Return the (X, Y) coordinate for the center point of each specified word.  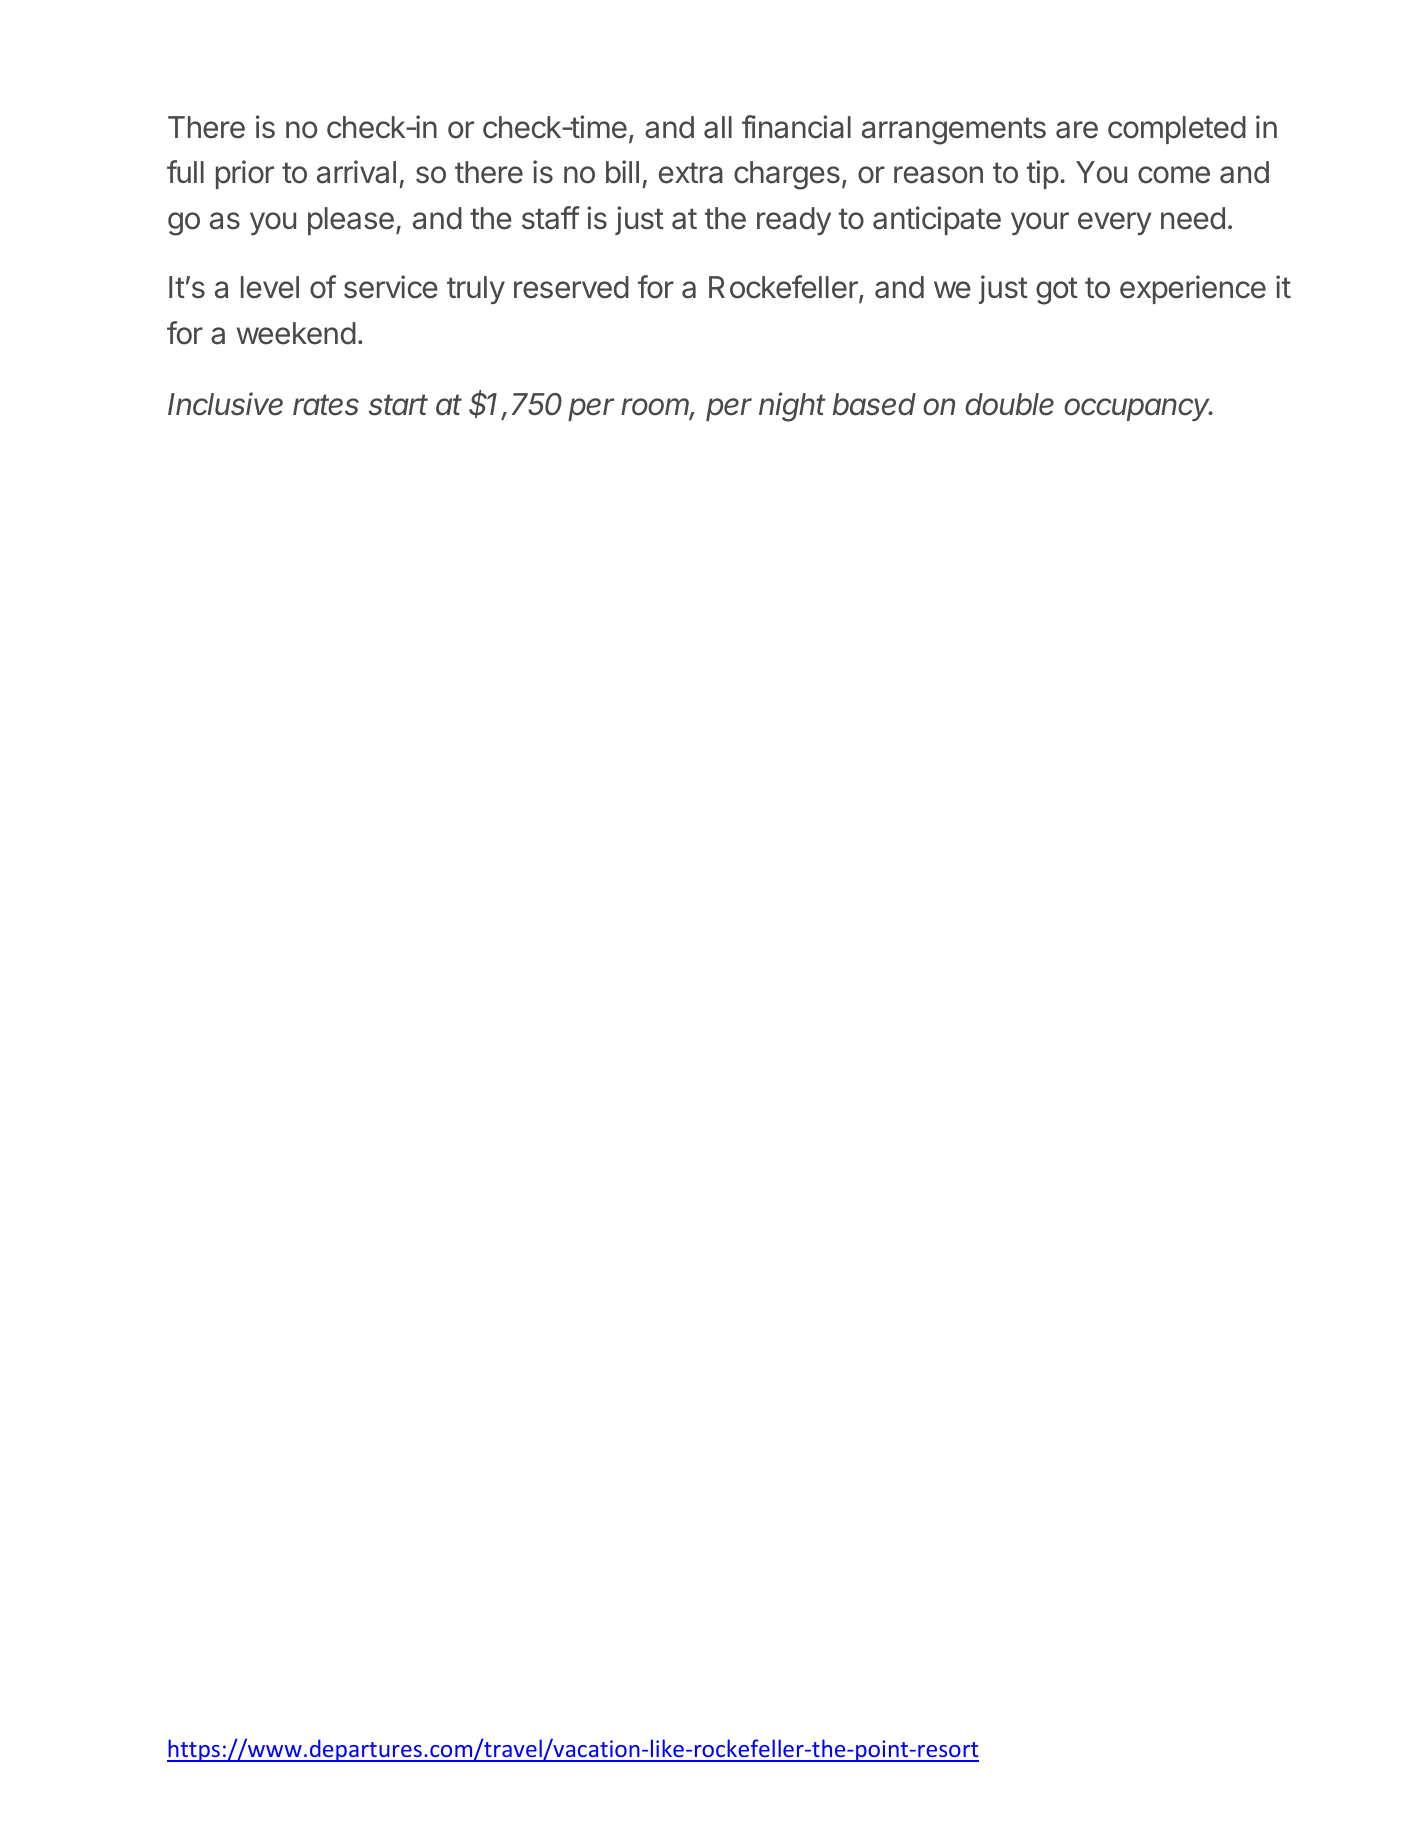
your (1040, 223)
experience (1193, 289)
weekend (296, 333)
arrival (356, 172)
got (1057, 291)
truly (476, 290)
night (792, 407)
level (270, 287)
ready (794, 221)
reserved (571, 287)
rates (326, 405)
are (1077, 130)
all (718, 127)
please (351, 221)
